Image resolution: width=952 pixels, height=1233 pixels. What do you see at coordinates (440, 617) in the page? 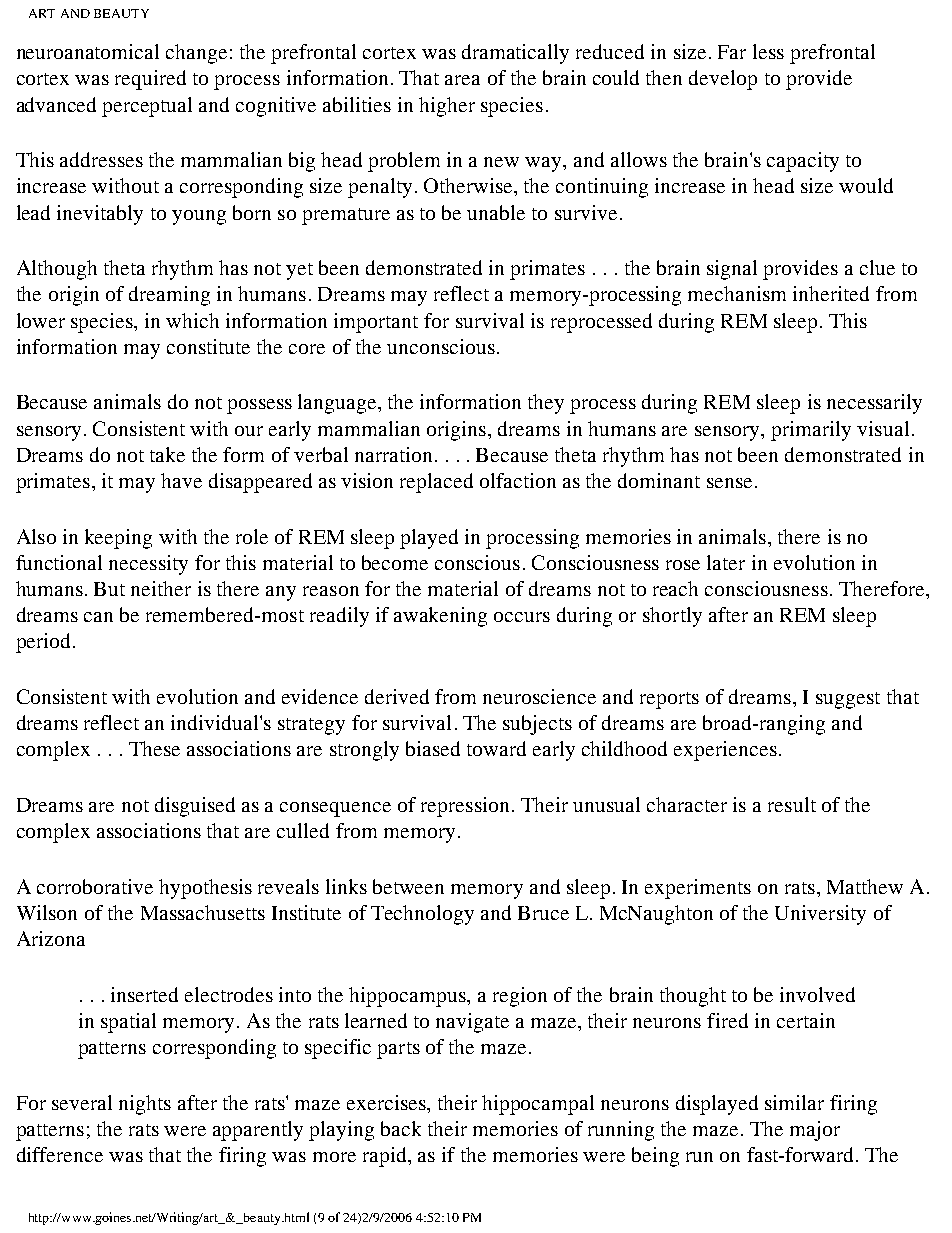
I see `awakening` at bounding box center [440, 617].
